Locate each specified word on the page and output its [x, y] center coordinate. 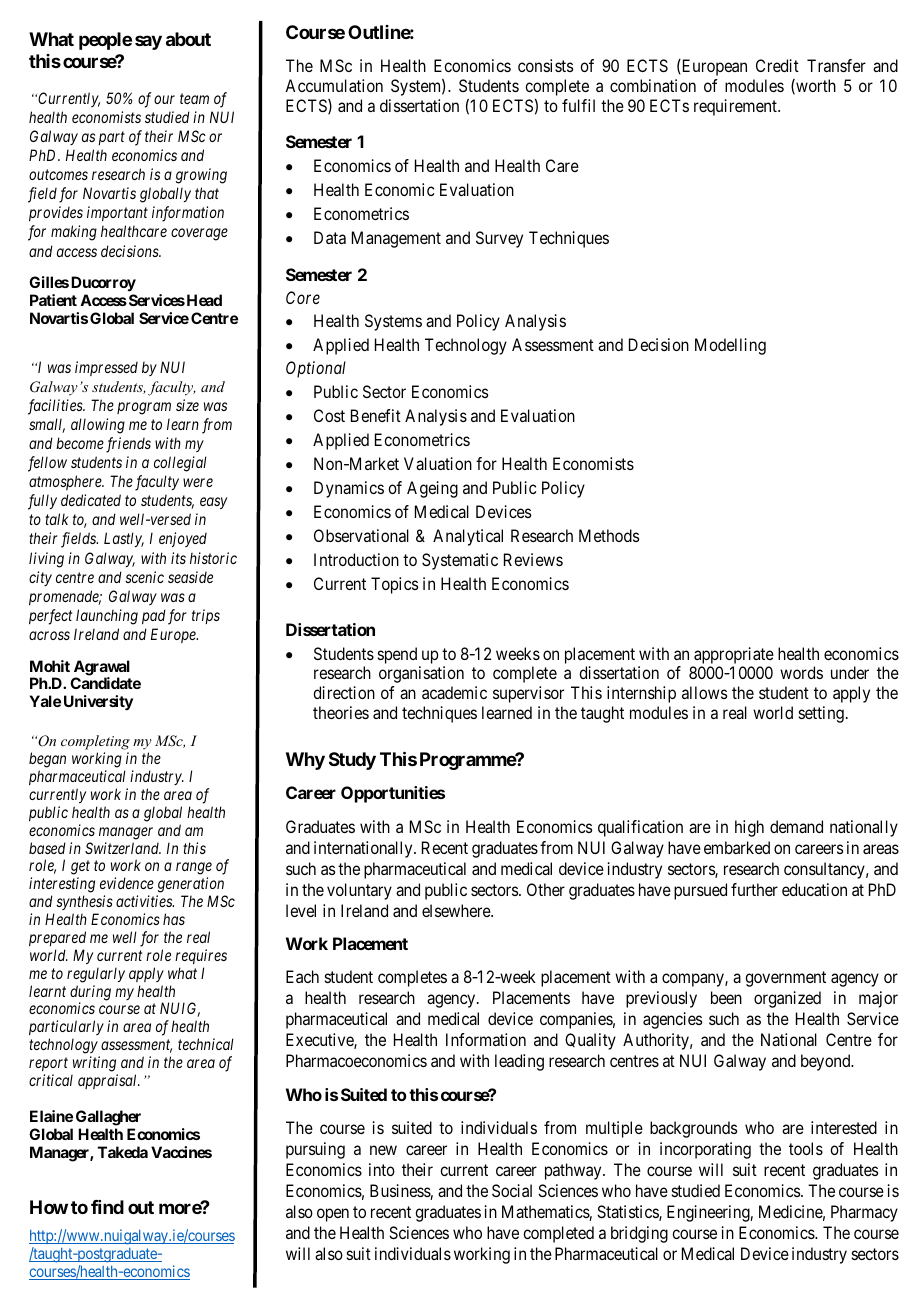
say [148, 43]
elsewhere [457, 910]
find [107, 1207]
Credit [777, 65]
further [754, 889]
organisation [421, 674]
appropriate [734, 655]
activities [145, 901]
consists [545, 65]
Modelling [730, 346]
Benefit [376, 415]
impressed [106, 368]
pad [154, 616]
